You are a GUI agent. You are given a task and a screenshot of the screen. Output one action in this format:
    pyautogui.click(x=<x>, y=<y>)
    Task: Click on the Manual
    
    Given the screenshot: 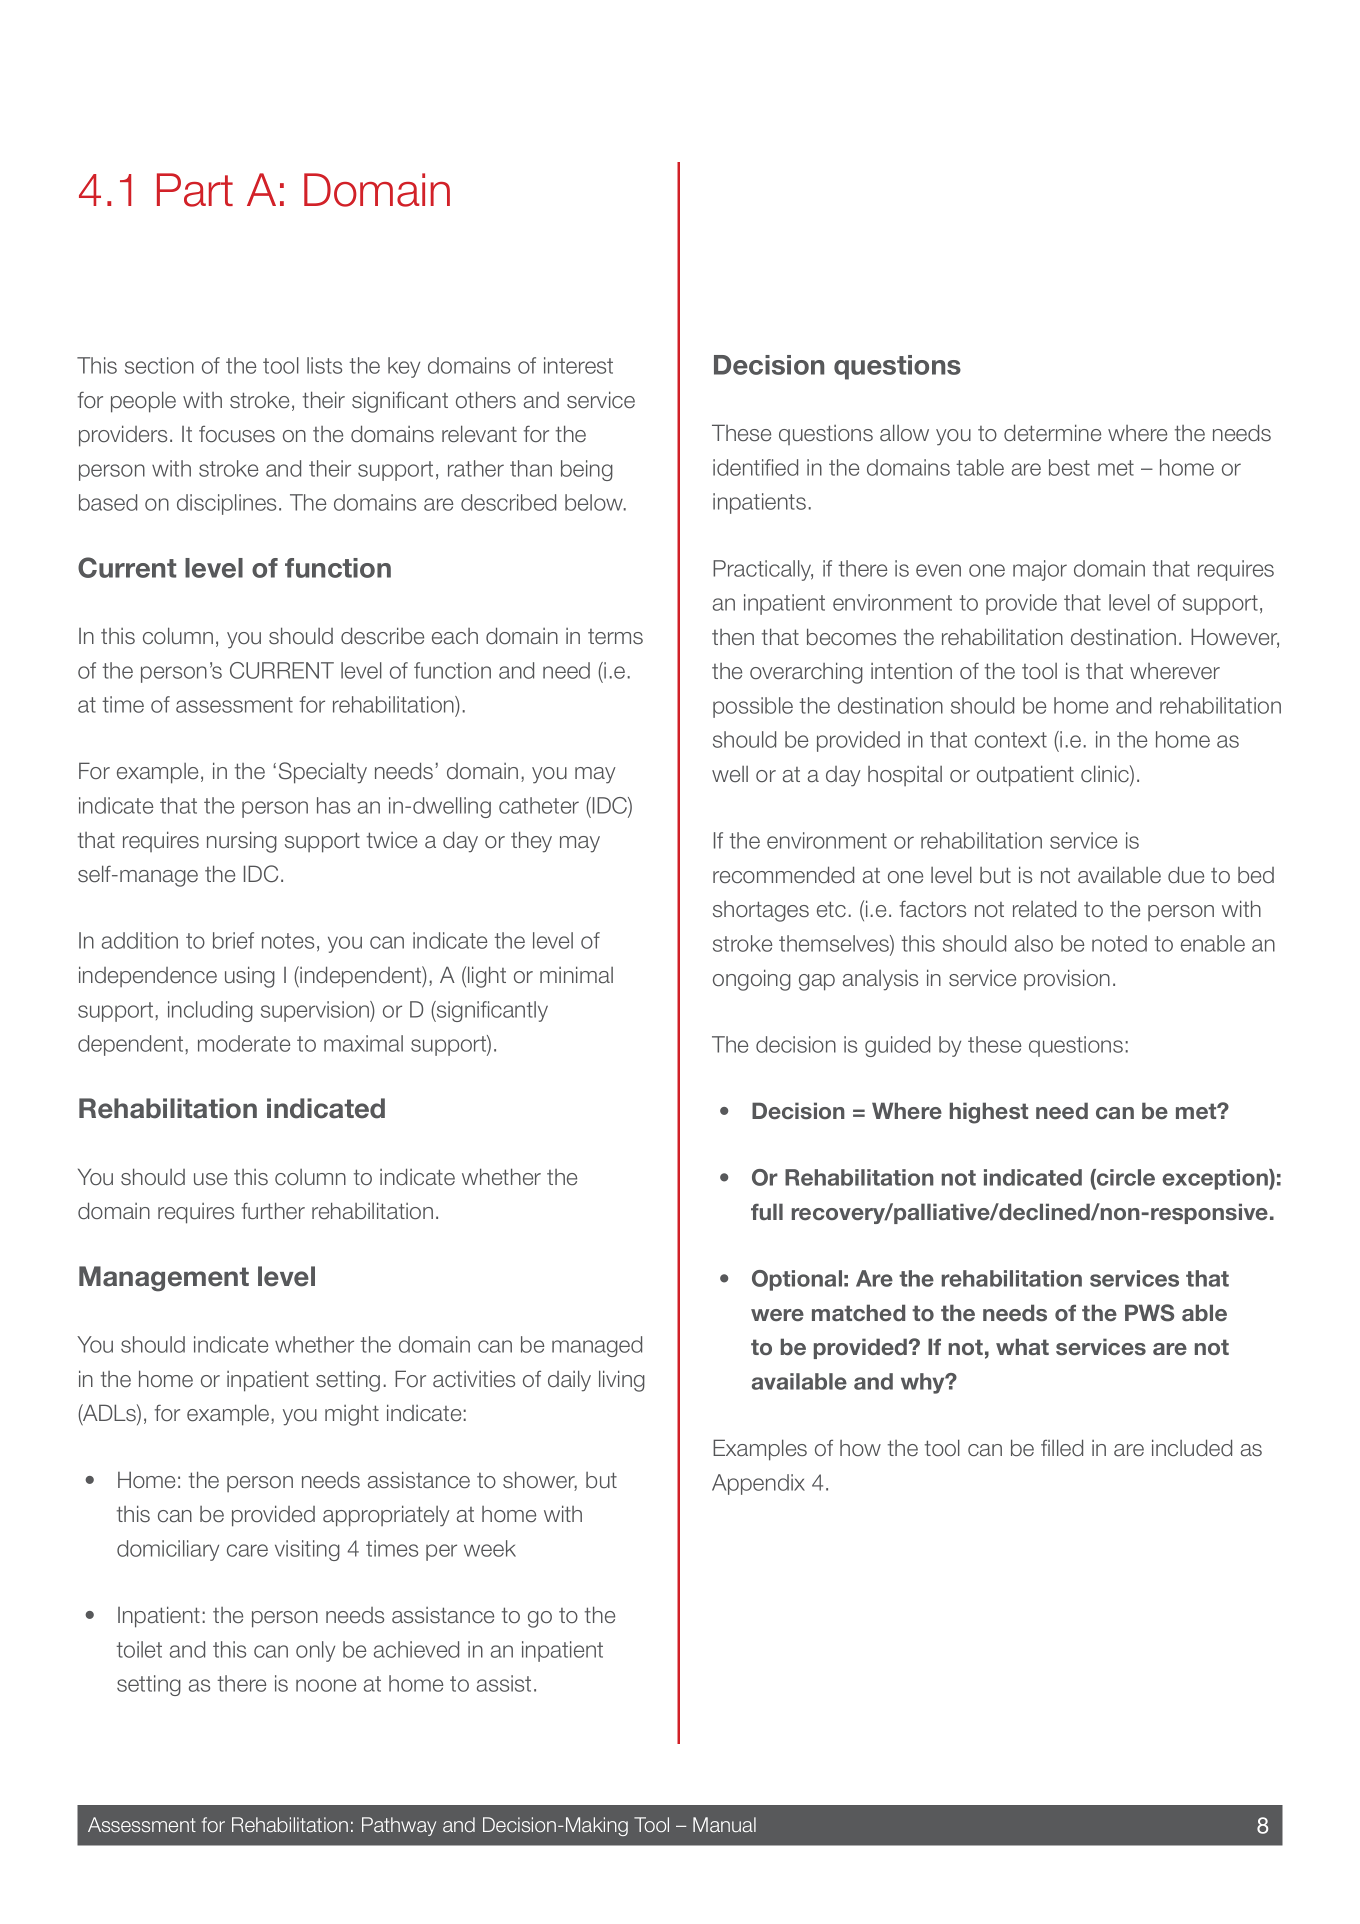 What is the action you would take?
    pyautogui.click(x=724, y=1824)
